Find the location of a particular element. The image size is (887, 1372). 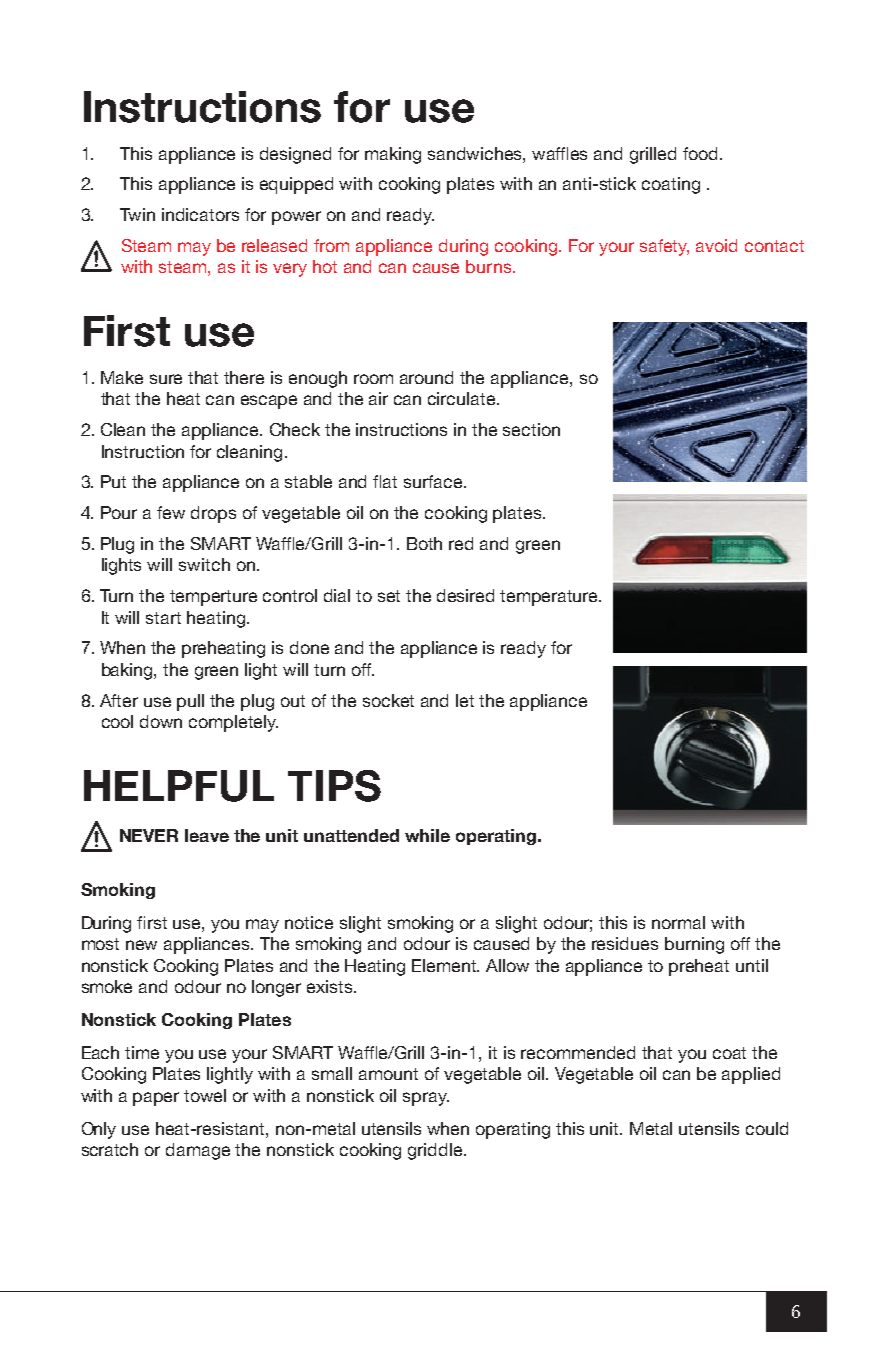

few is located at coordinates (171, 512).
